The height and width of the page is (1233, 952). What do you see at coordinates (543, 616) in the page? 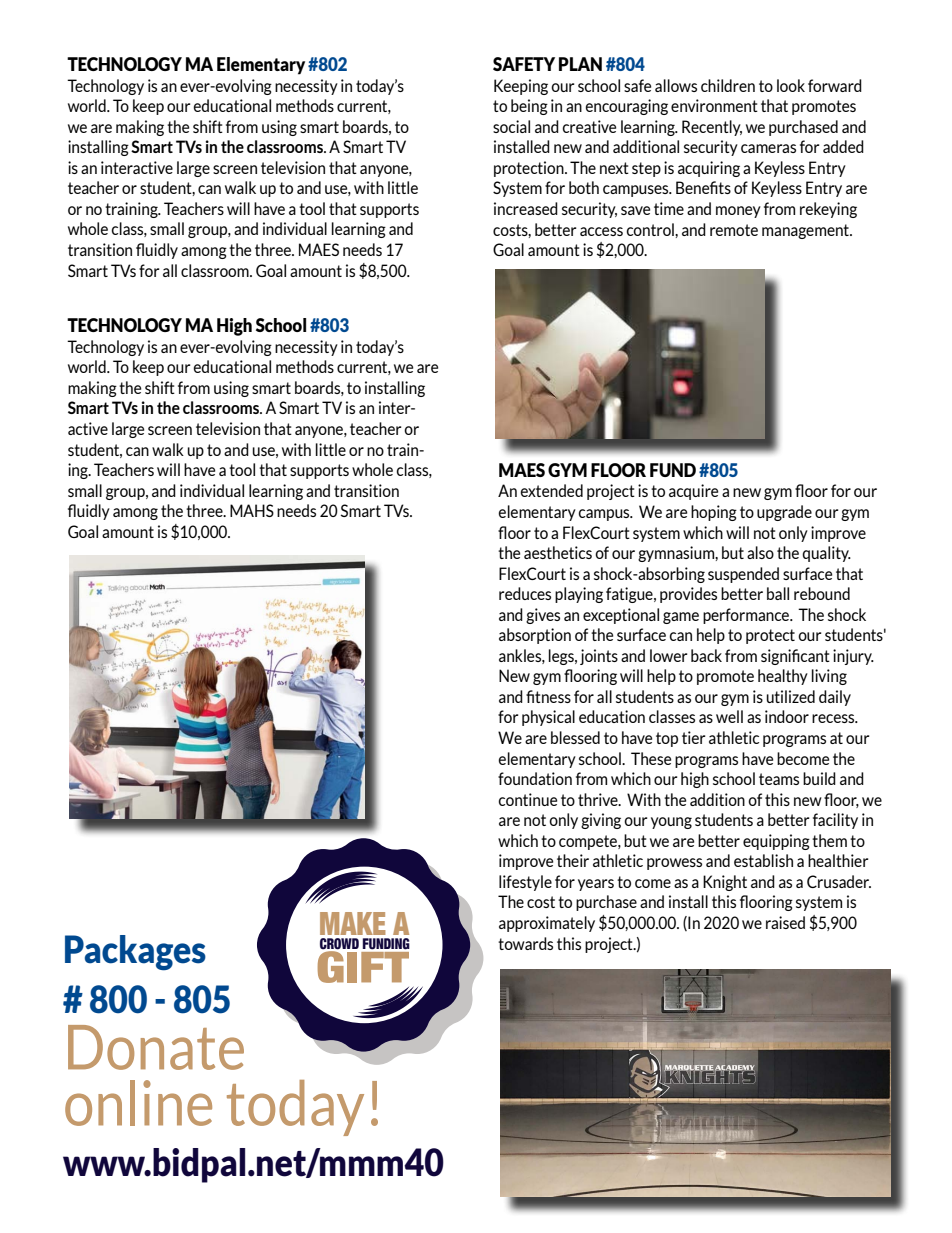
I see `gives` at bounding box center [543, 616].
